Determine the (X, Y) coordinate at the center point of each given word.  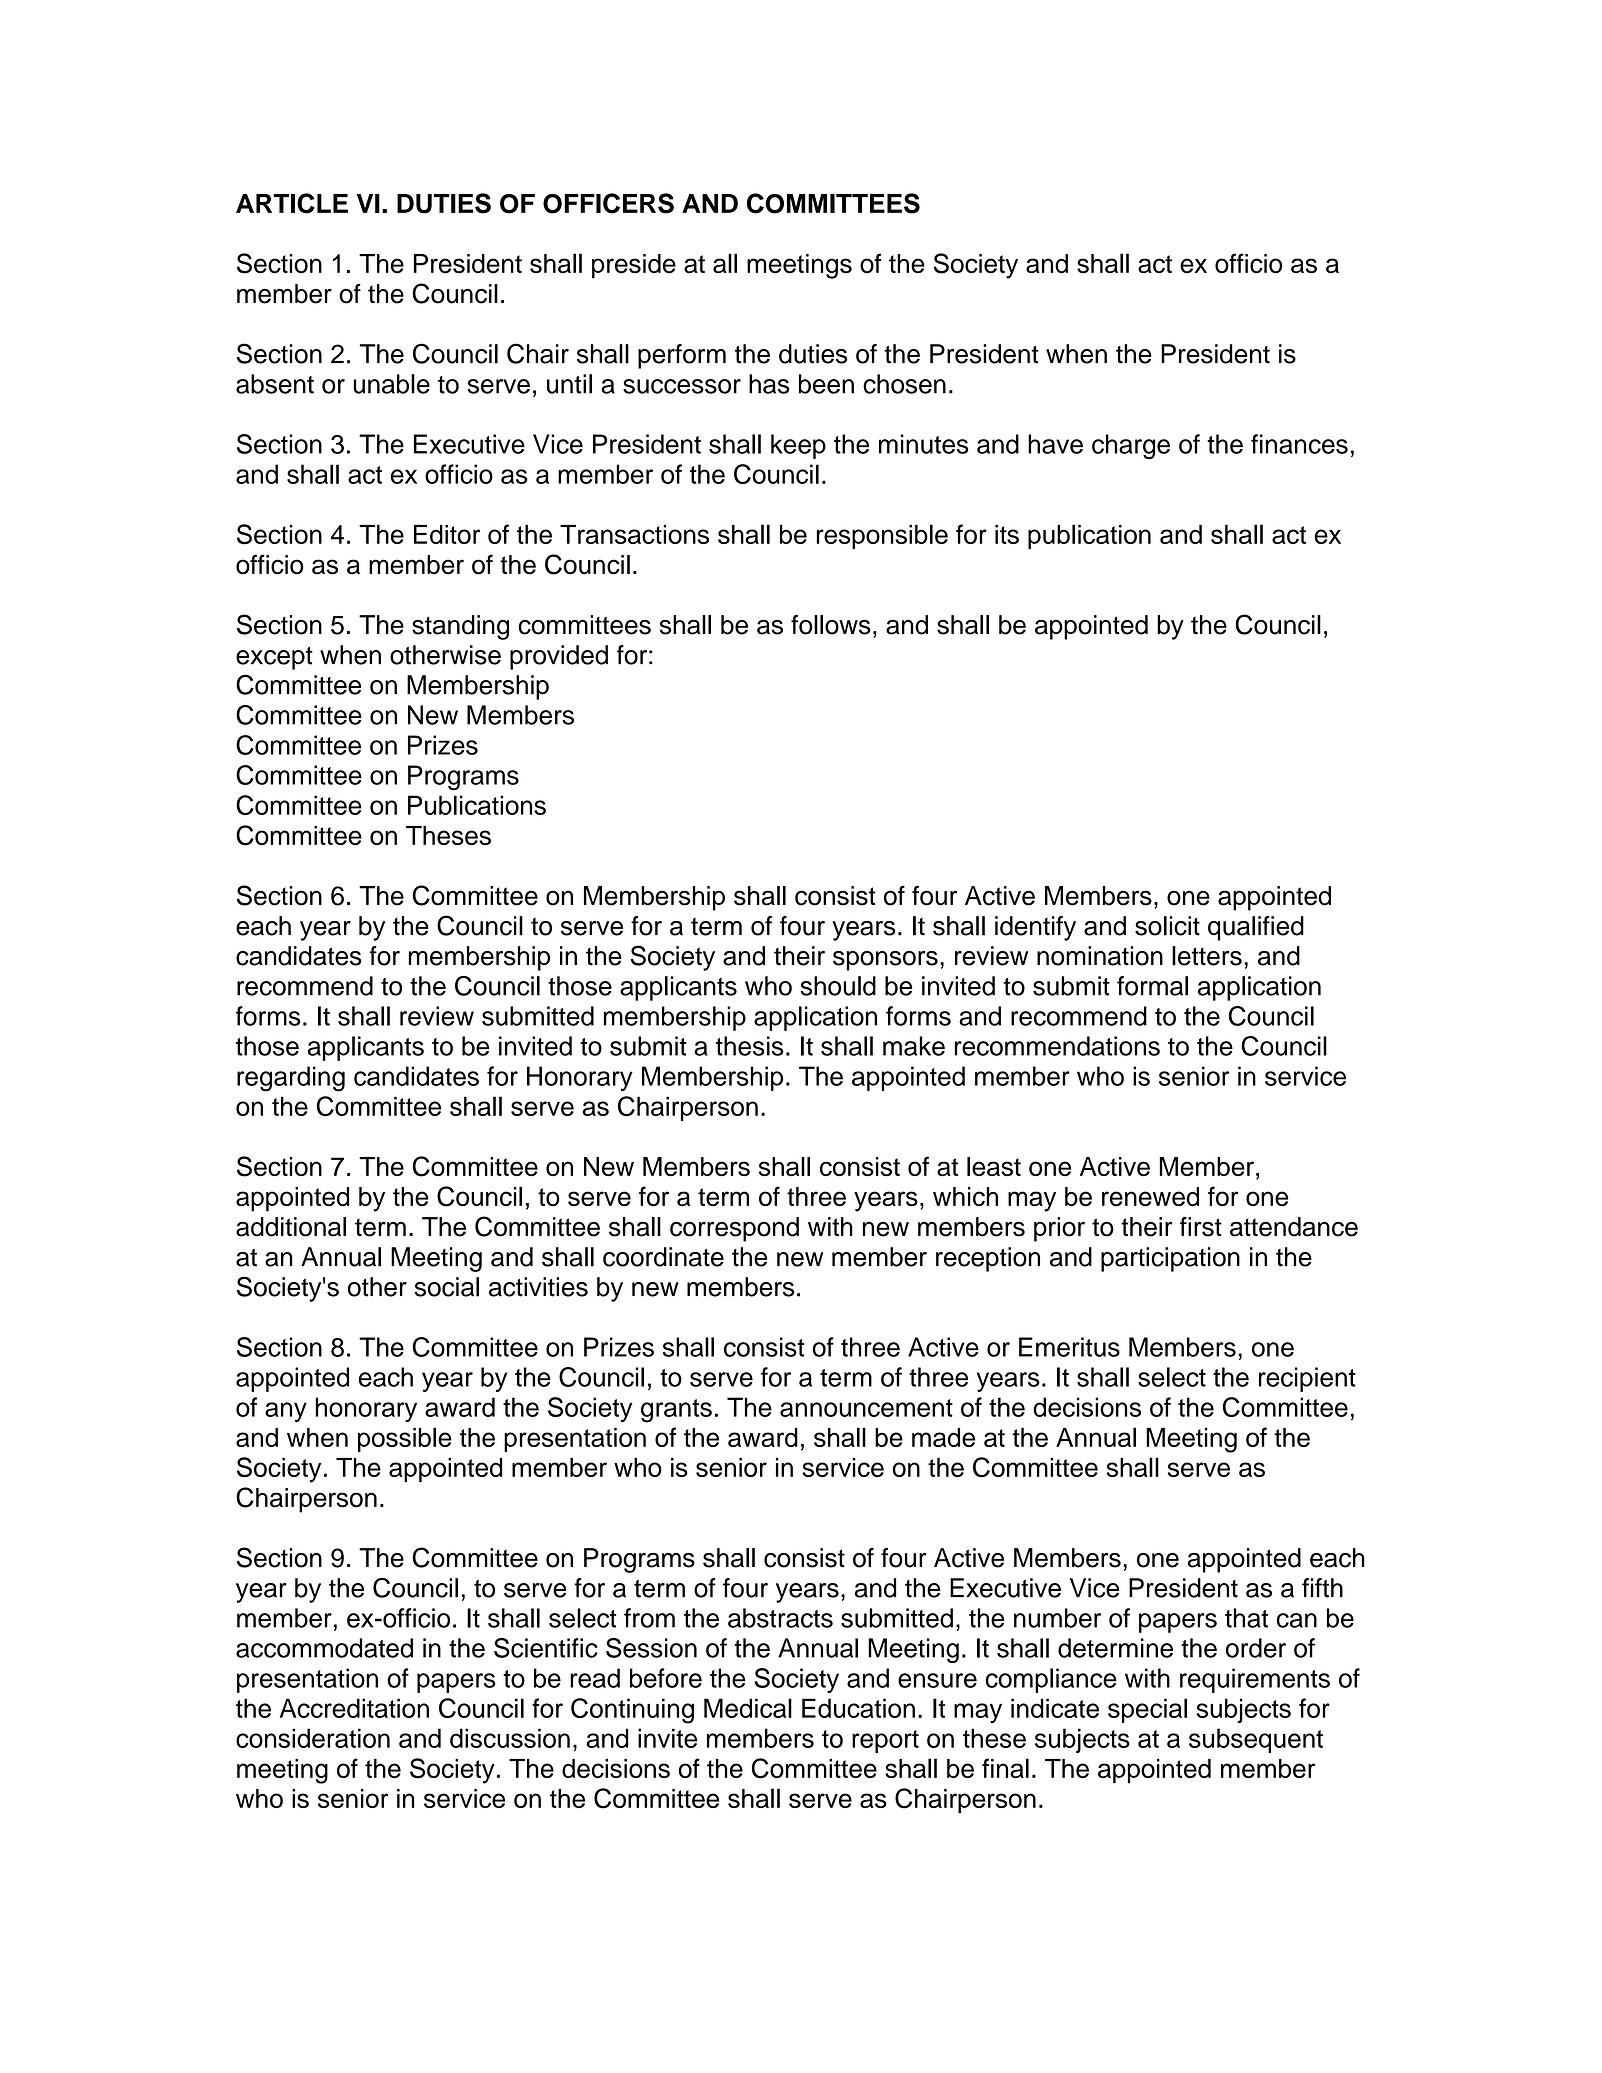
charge (1131, 446)
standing (460, 627)
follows (831, 625)
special (1147, 1710)
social (446, 1287)
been (826, 384)
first (1201, 1227)
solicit (1167, 926)
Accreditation (354, 1708)
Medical (748, 1708)
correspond (734, 1229)
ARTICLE (292, 203)
